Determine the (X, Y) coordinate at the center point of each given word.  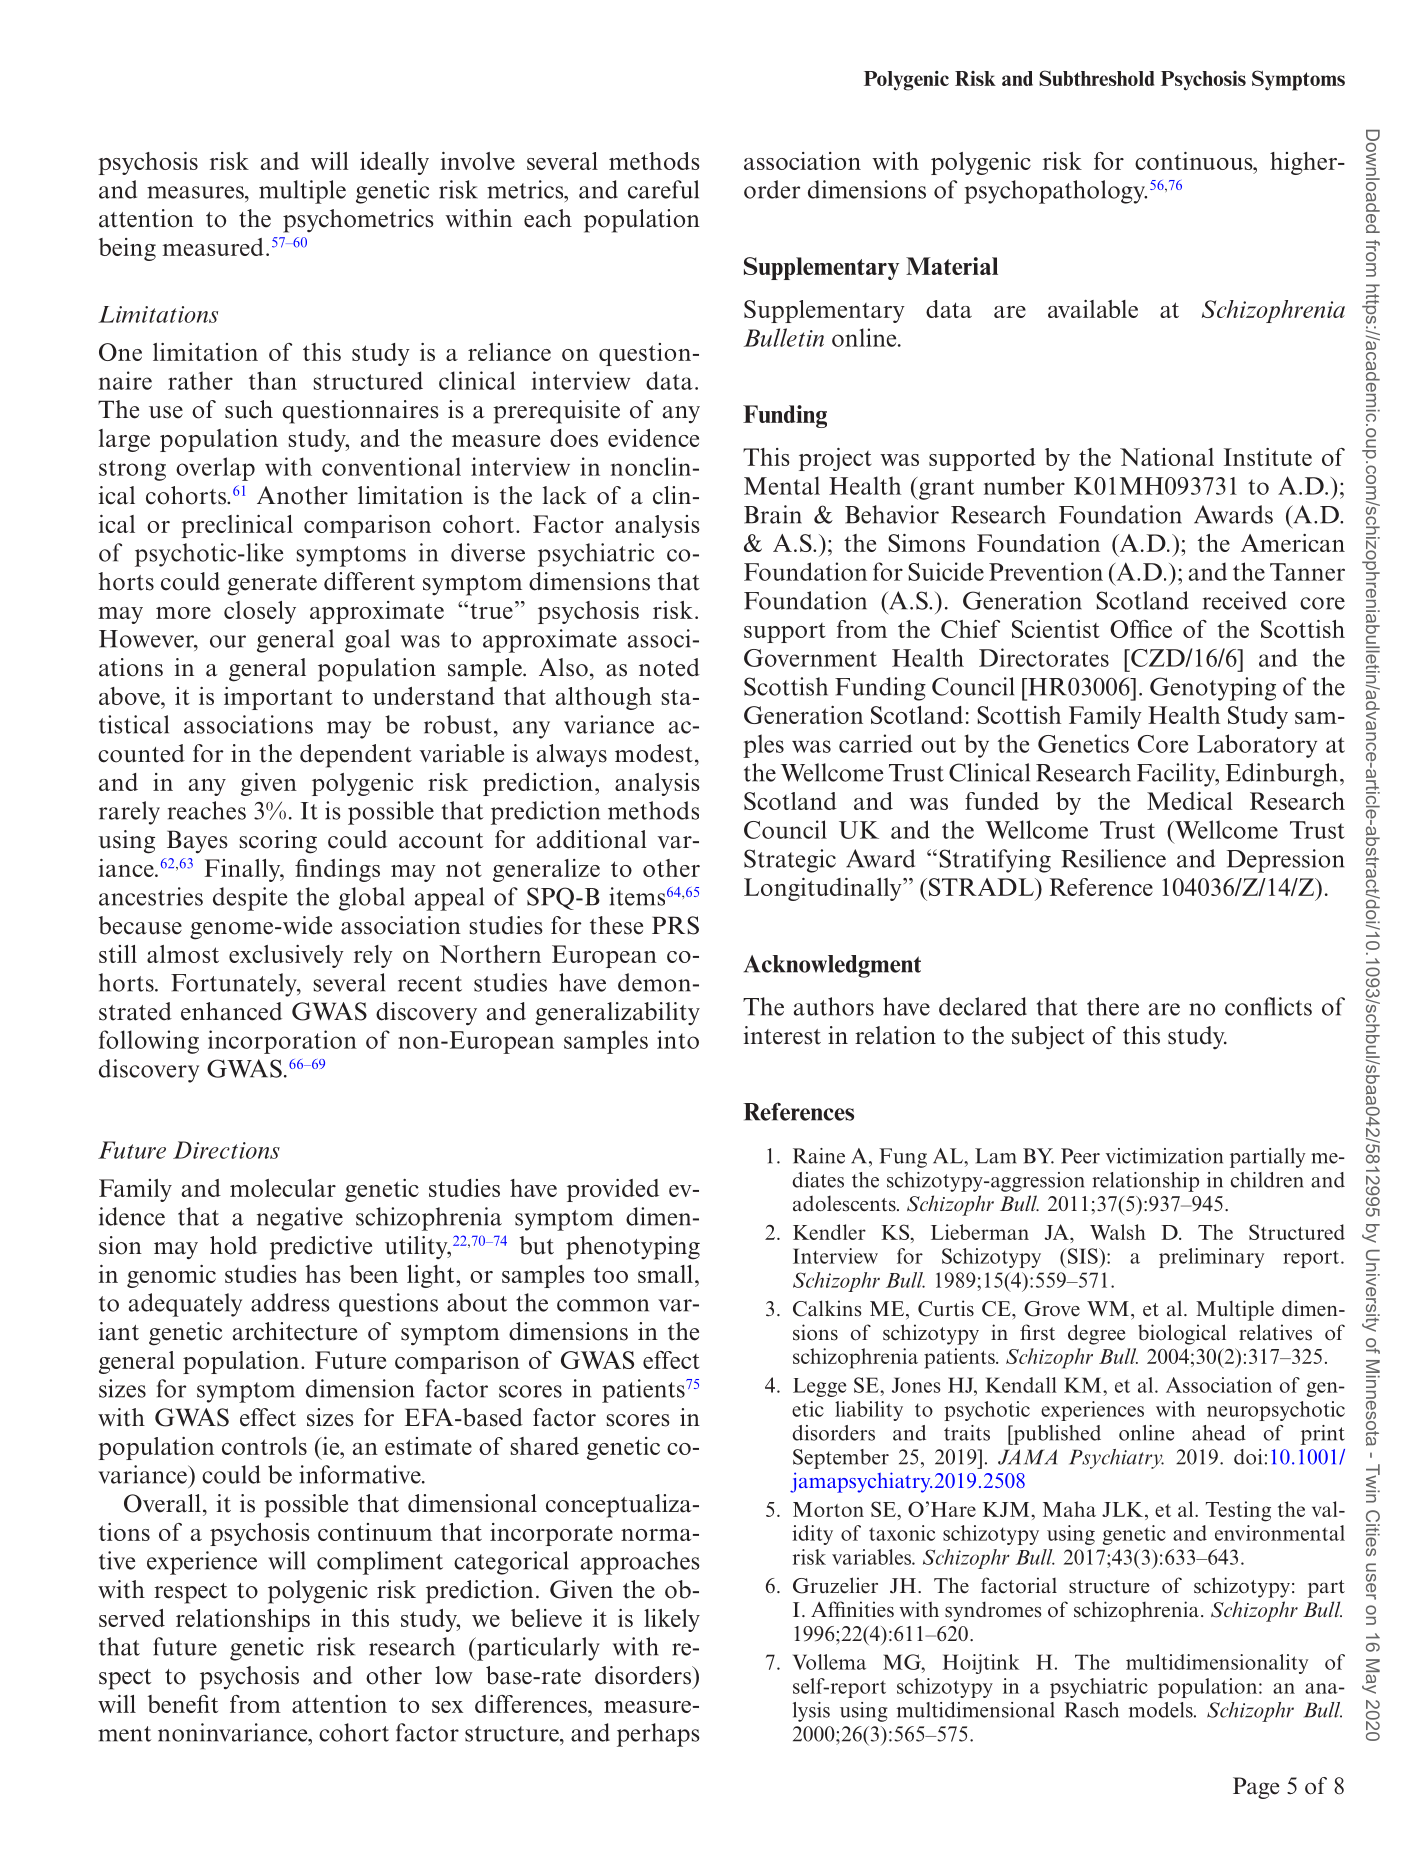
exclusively (286, 956)
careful (663, 189)
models (1162, 1710)
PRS (675, 925)
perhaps (658, 1735)
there (1113, 1006)
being (127, 249)
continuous (1195, 161)
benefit (183, 1704)
